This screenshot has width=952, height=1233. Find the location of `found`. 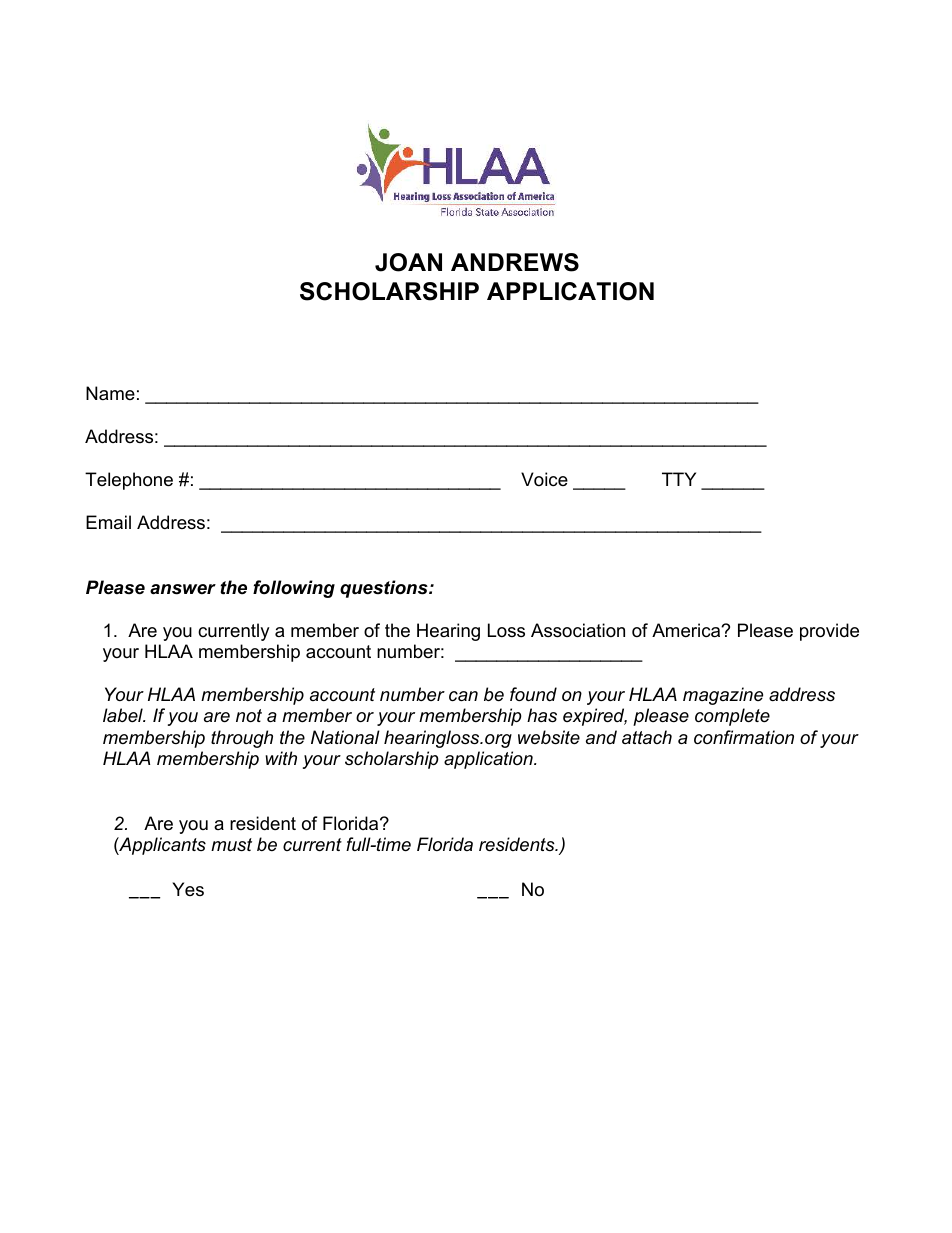

found is located at coordinates (533, 694).
